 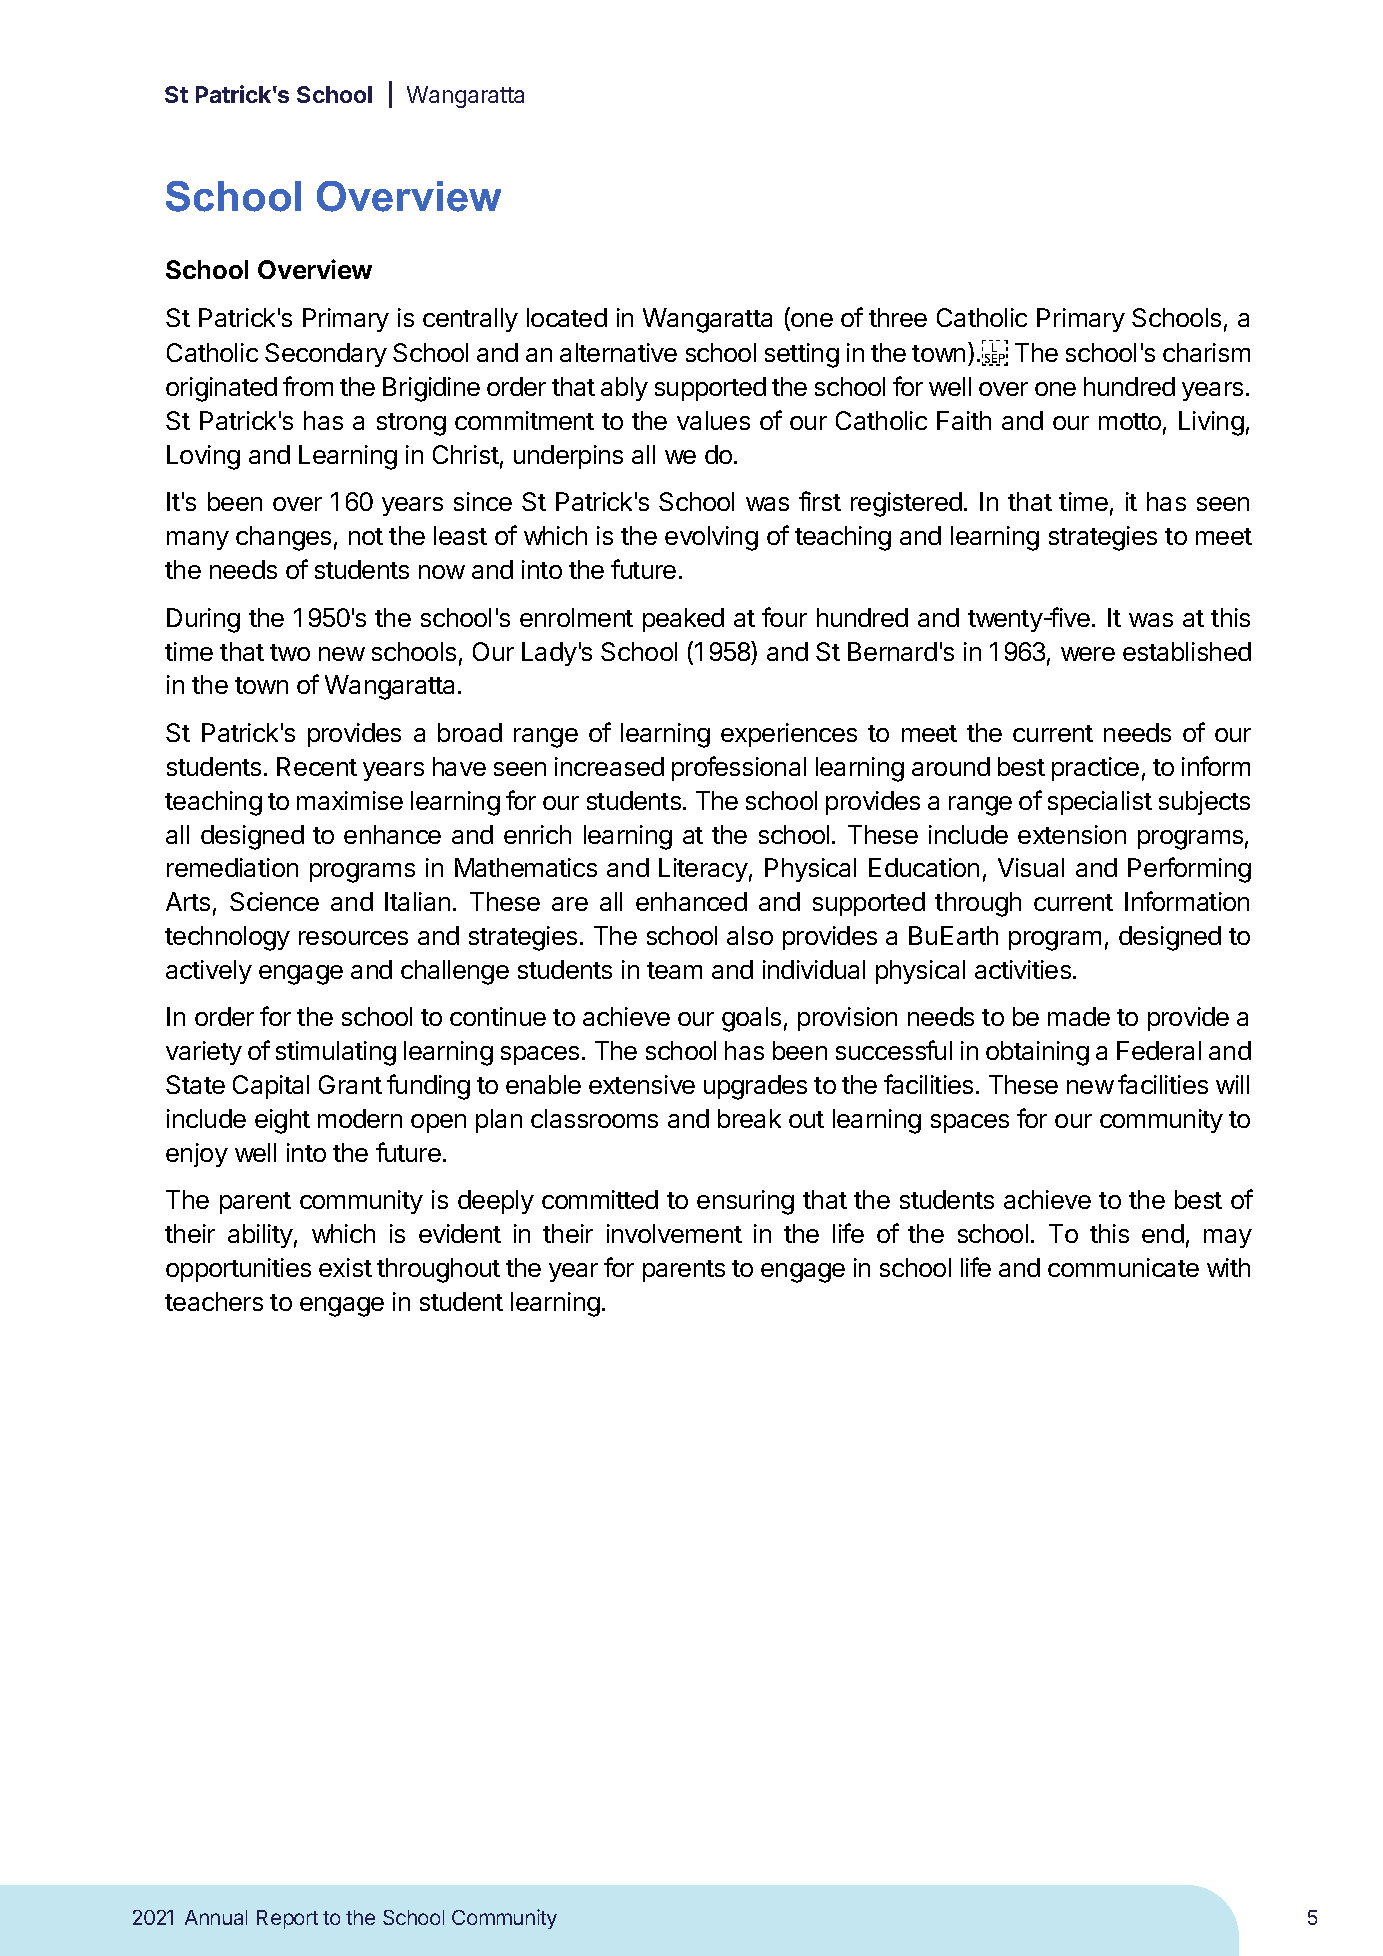 What do you see at coordinates (282, 1121) in the document?
I see `eight` at bounding box center [282, 1121].
